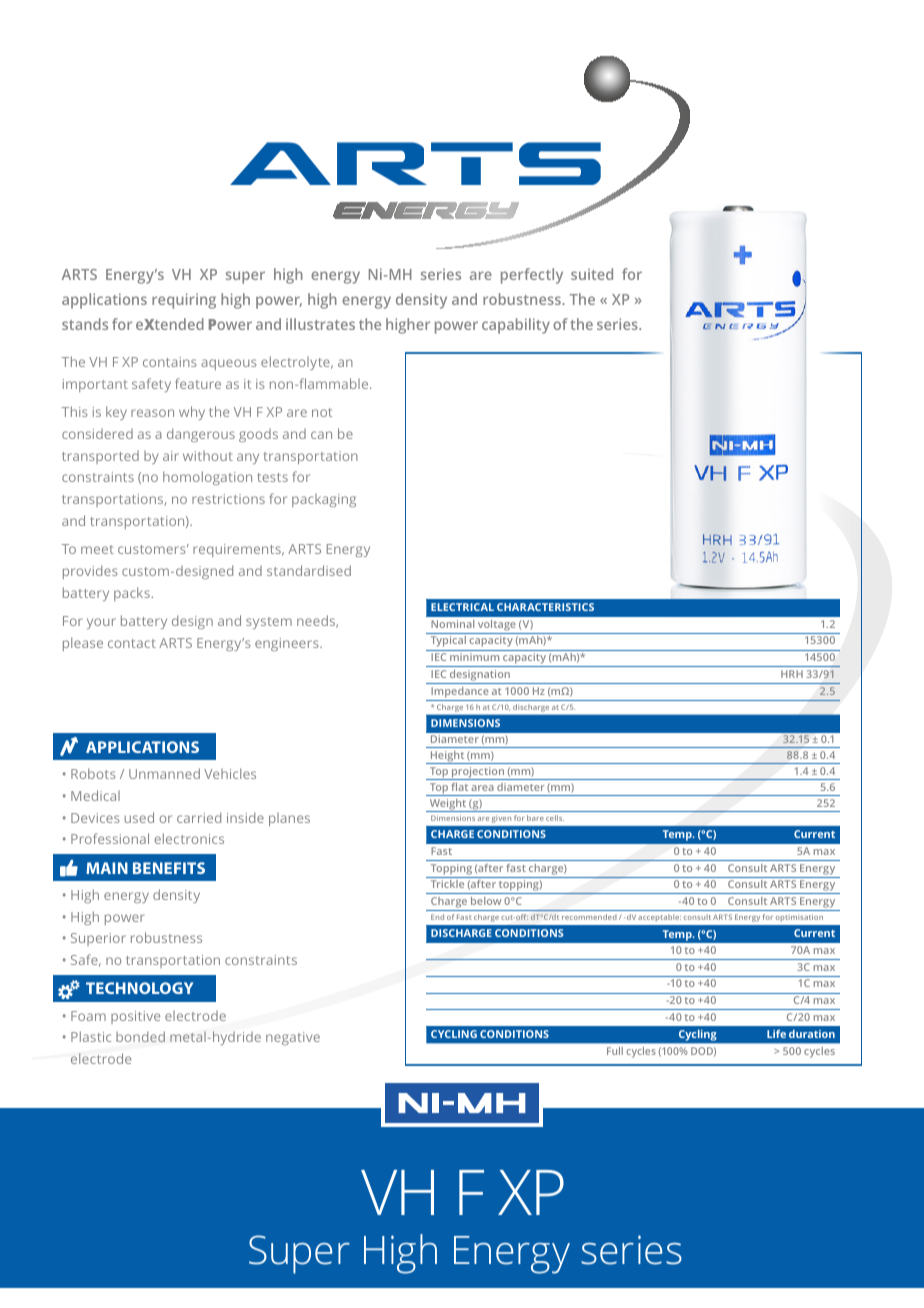 This image has width=924, height=1308. What do you see at coordinates (293, 1038) in the image?
I see `negative` at bounding box center [293, 1038].
